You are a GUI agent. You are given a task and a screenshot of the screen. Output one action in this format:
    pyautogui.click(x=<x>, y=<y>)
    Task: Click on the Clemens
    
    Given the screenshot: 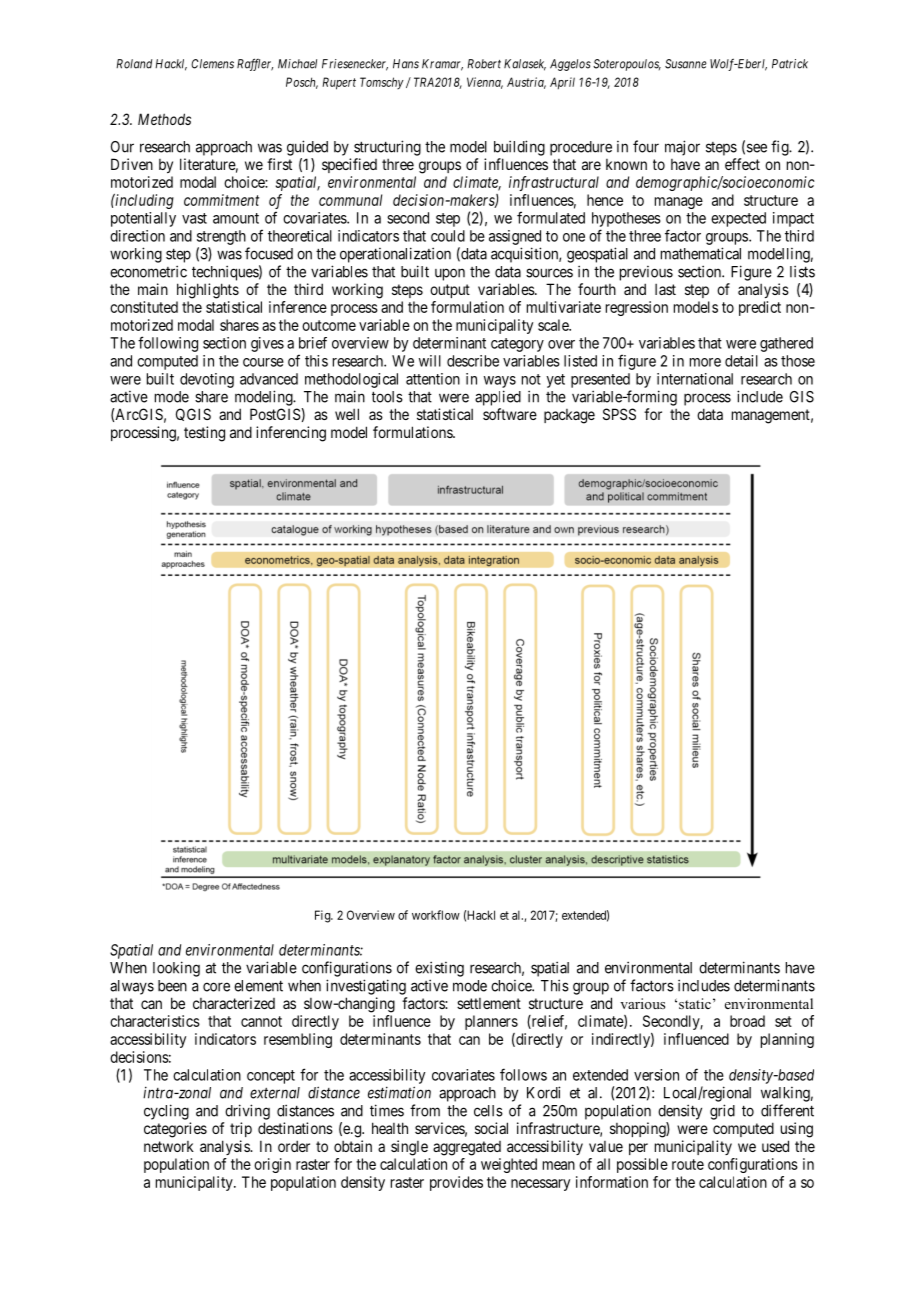 What is the action you would take?
    pyautogui.click(x=212, y=64)
